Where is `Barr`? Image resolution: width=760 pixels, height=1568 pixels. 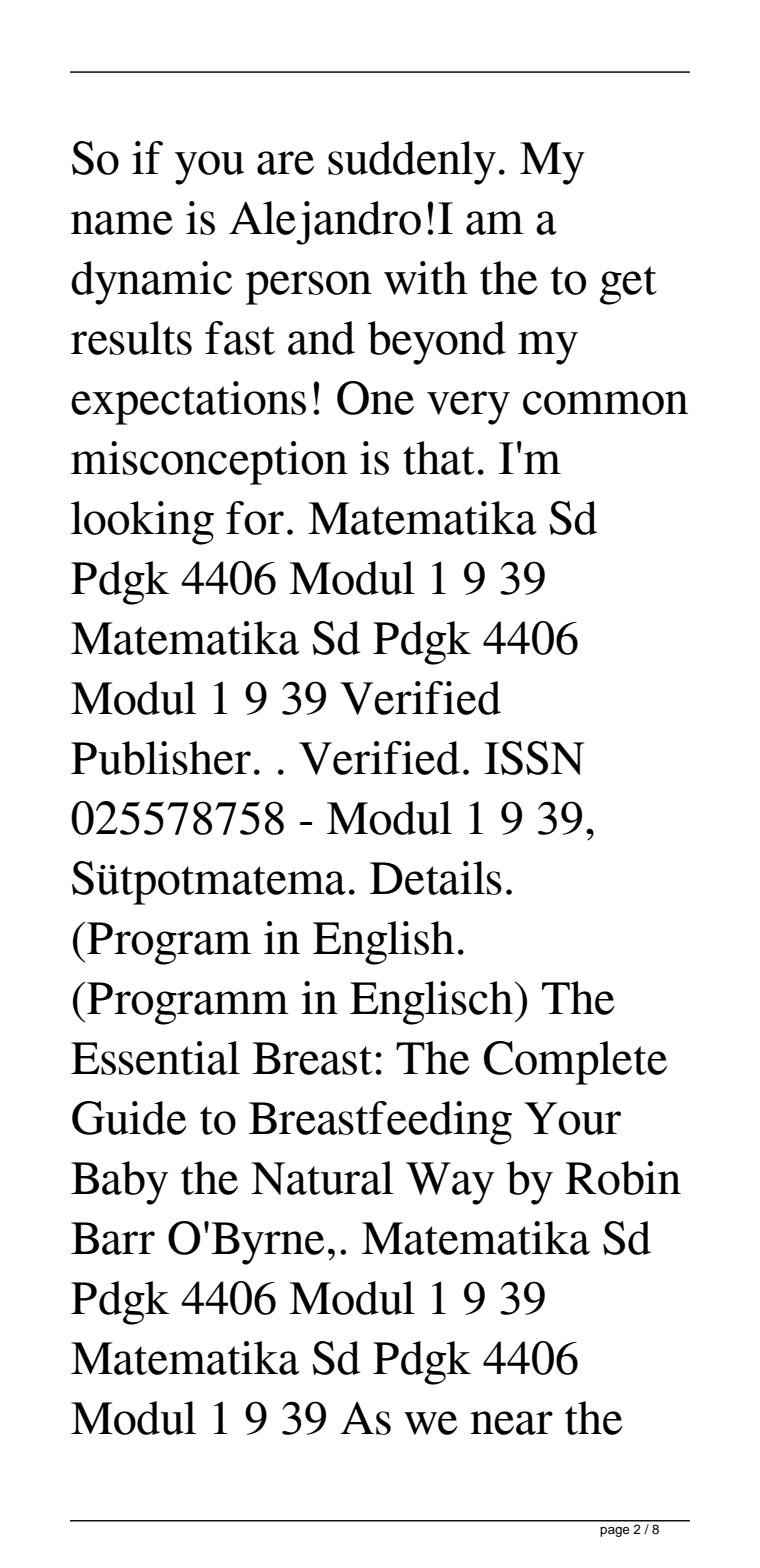 Barr is located at coordinates (113, 1238).
